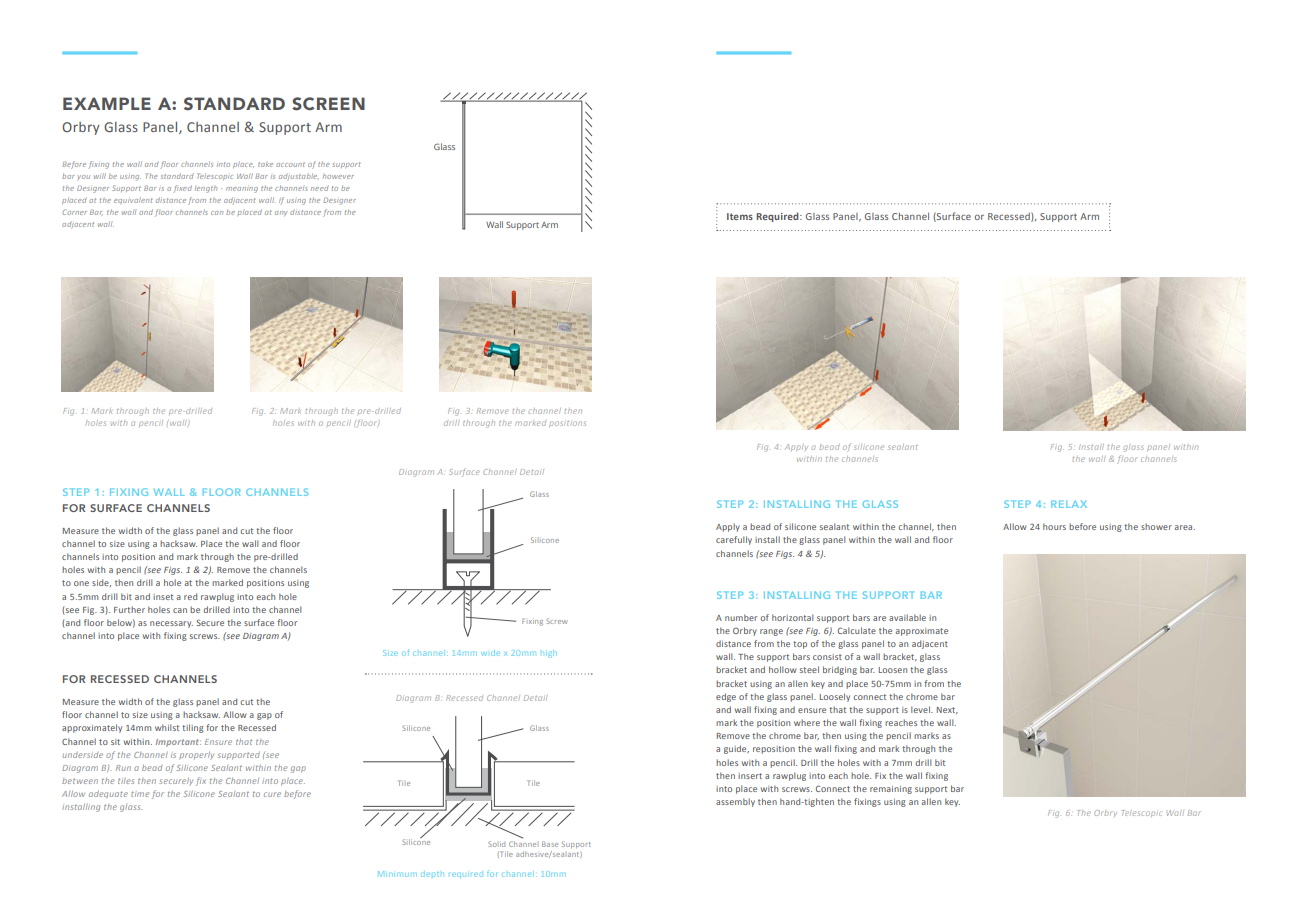 This screenshot has height=924, width=1308. Describe the element at coordinates (947, 710) in the screenshot. I see `Next` at that location.
